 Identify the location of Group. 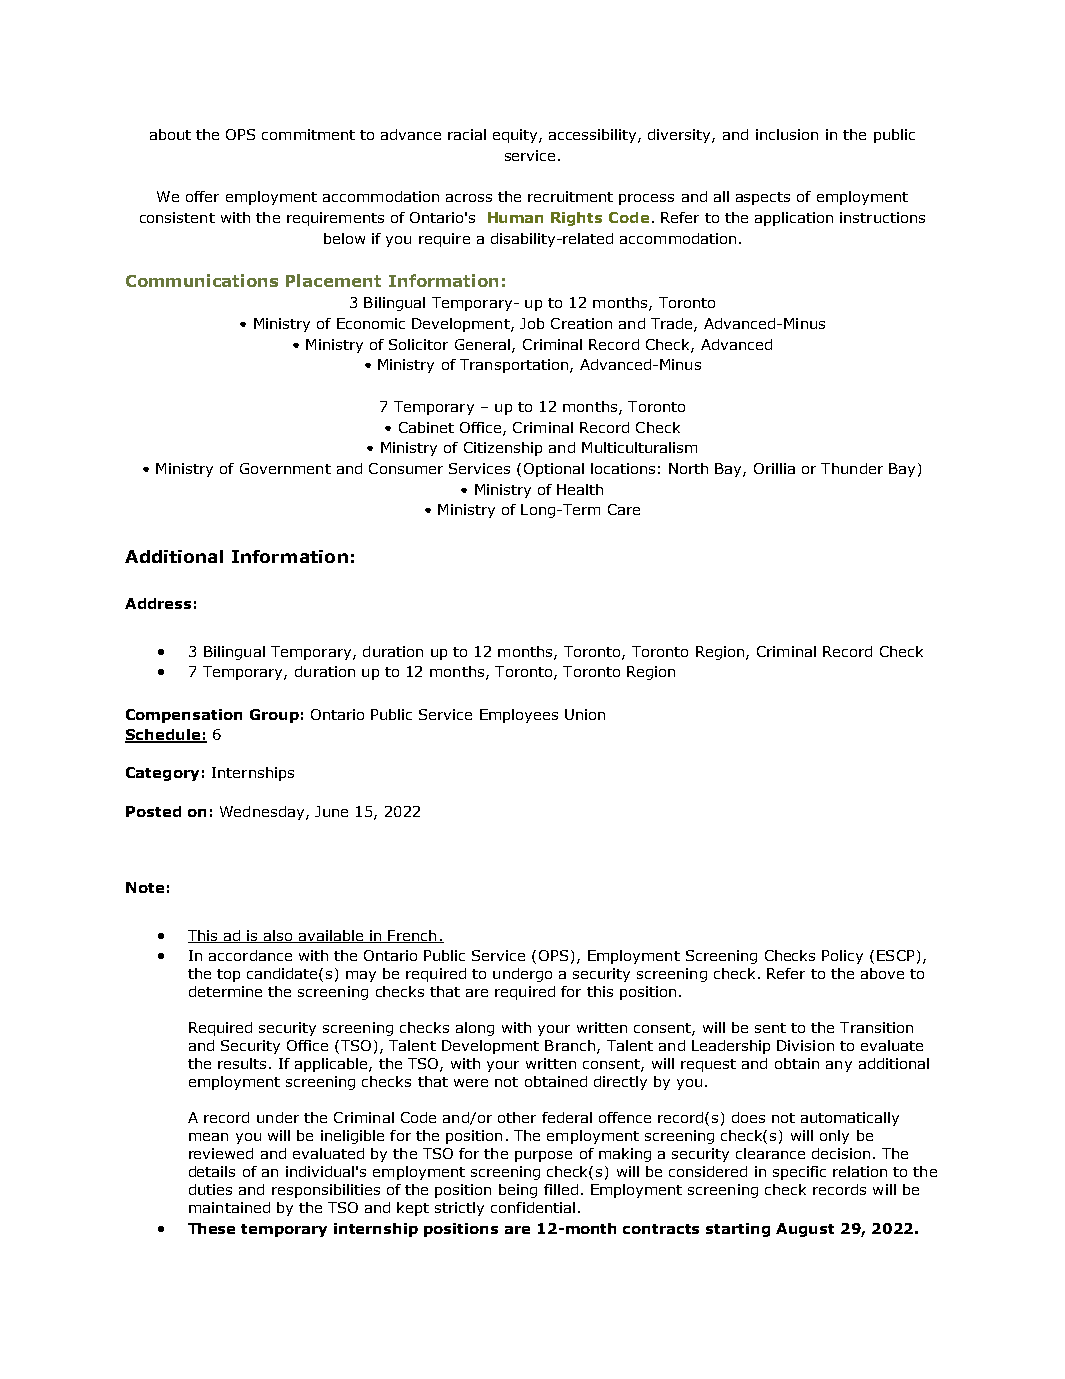
(274, 716).
